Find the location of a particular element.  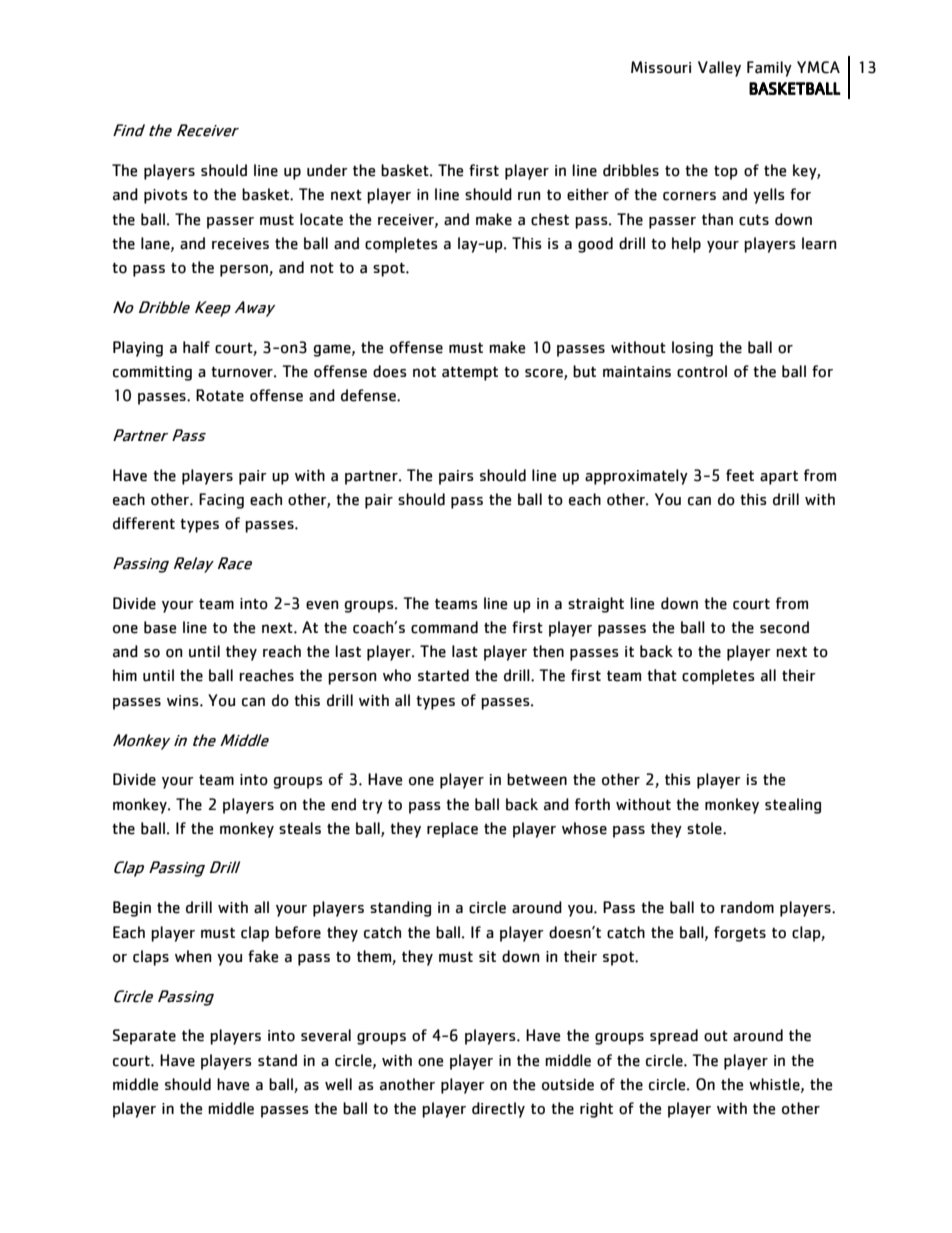

wins is located at coordinates (184, 700).
